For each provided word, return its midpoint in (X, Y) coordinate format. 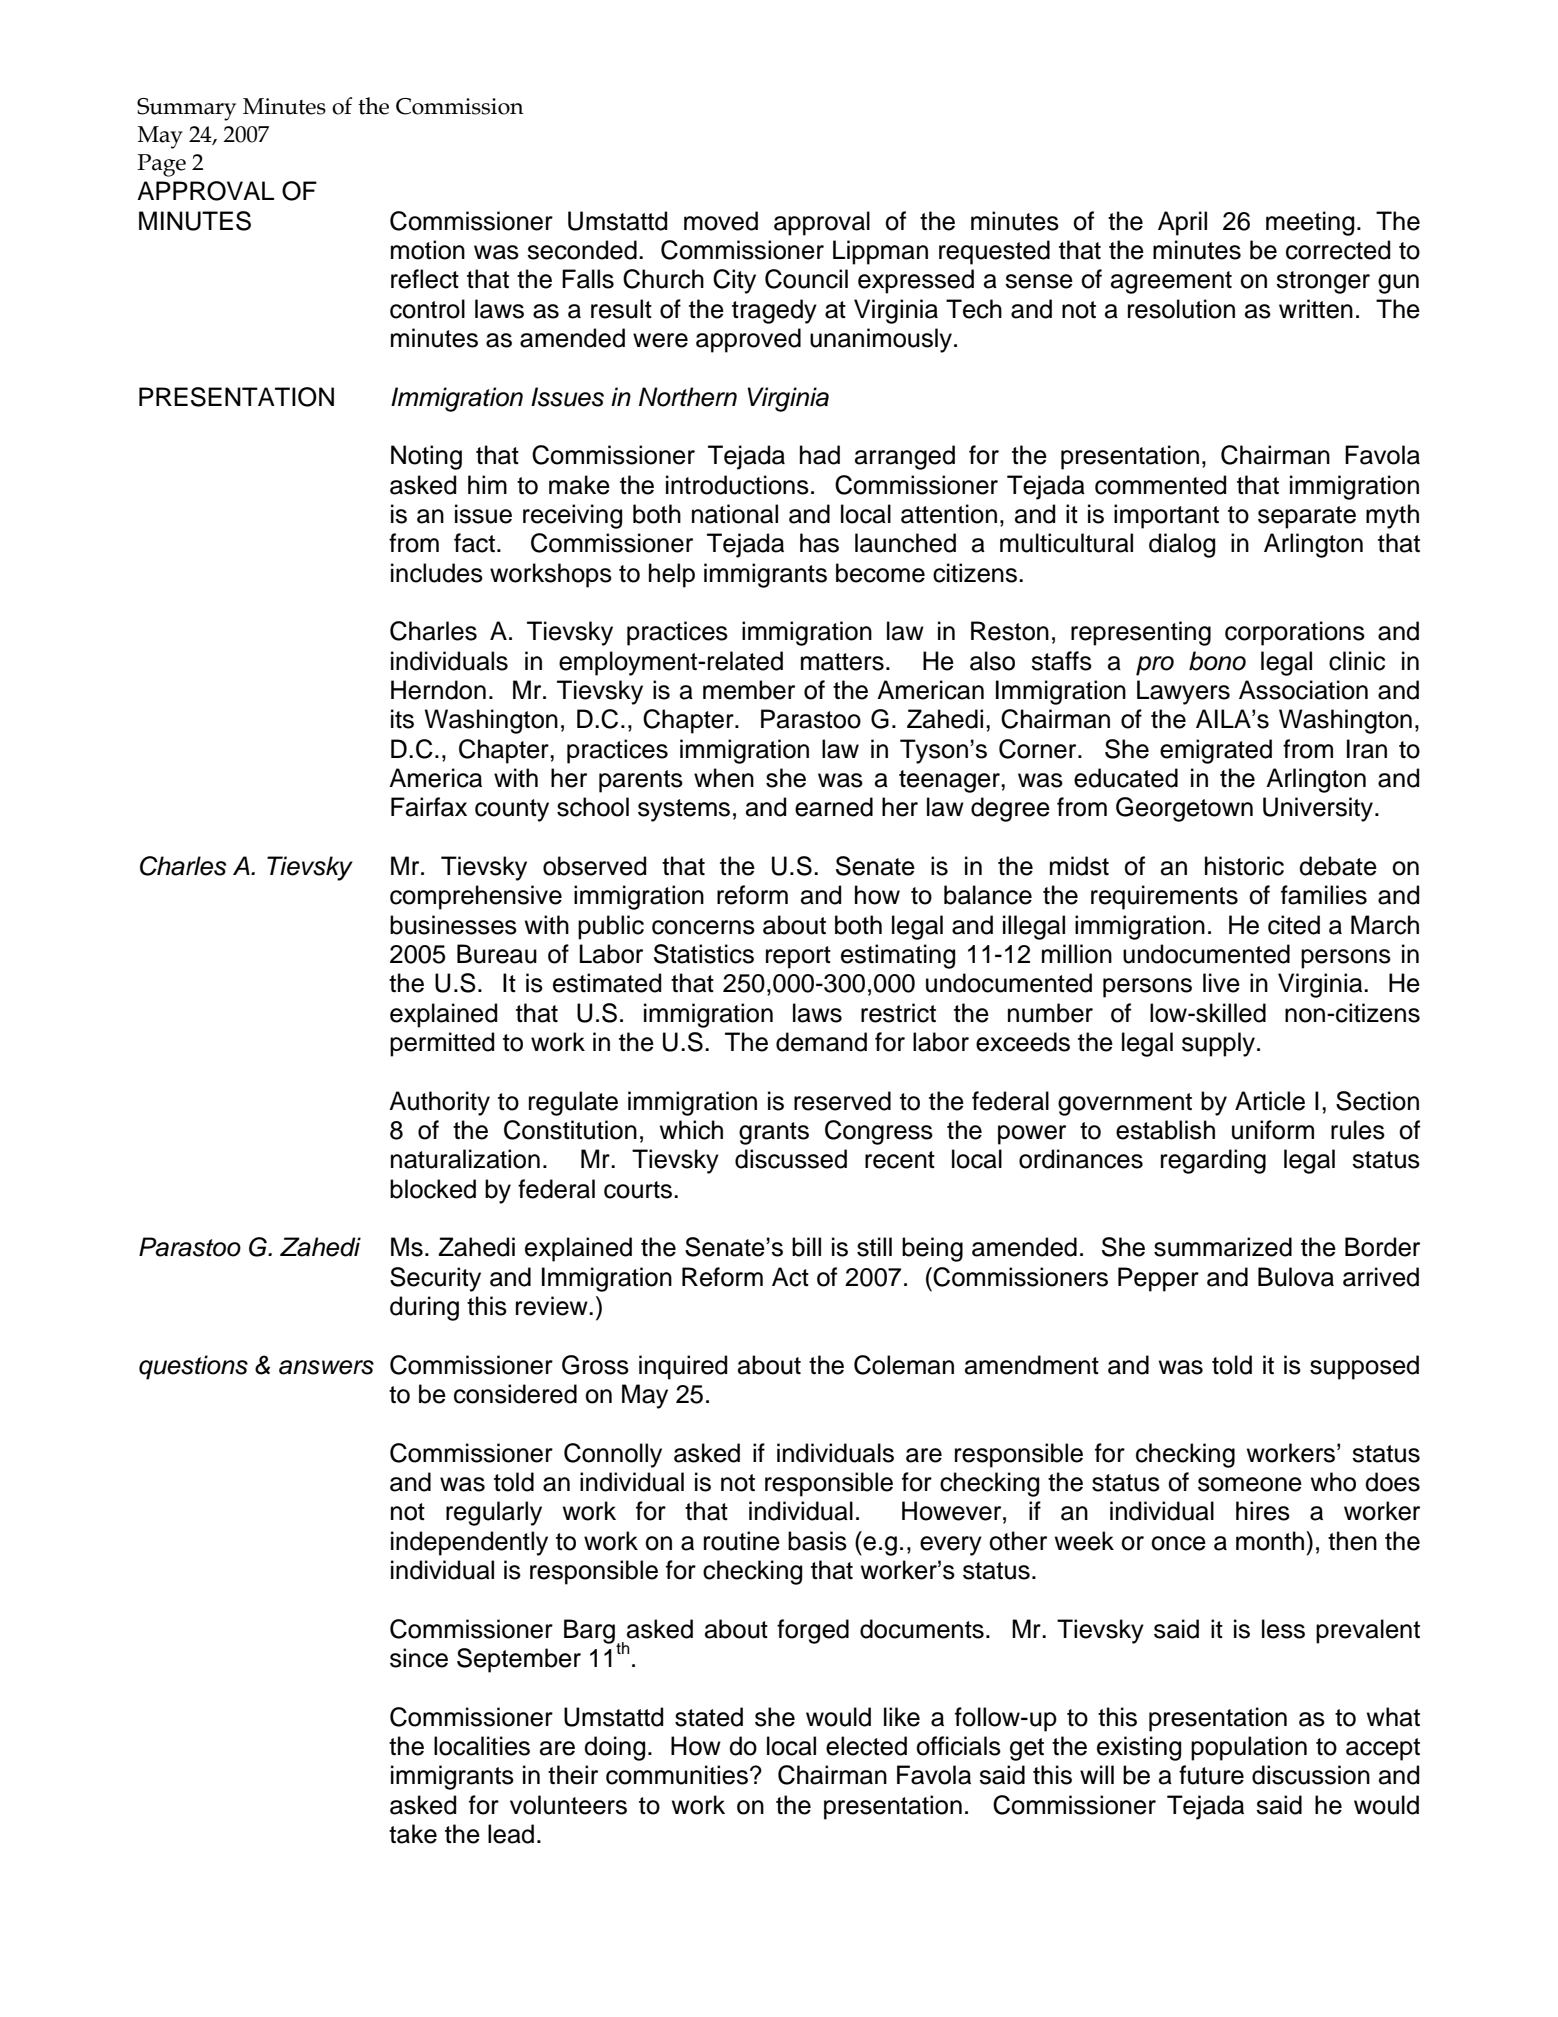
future (1211, 1775)
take (413, 1834)
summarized (1223, 1247)
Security (435, 1279)
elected (866, 1746)
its (402, 719)
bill (806, 1247)
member (749, 690)
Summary (186, 109)
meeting (1310, 223)
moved (721, 221)
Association (1303, 690)
